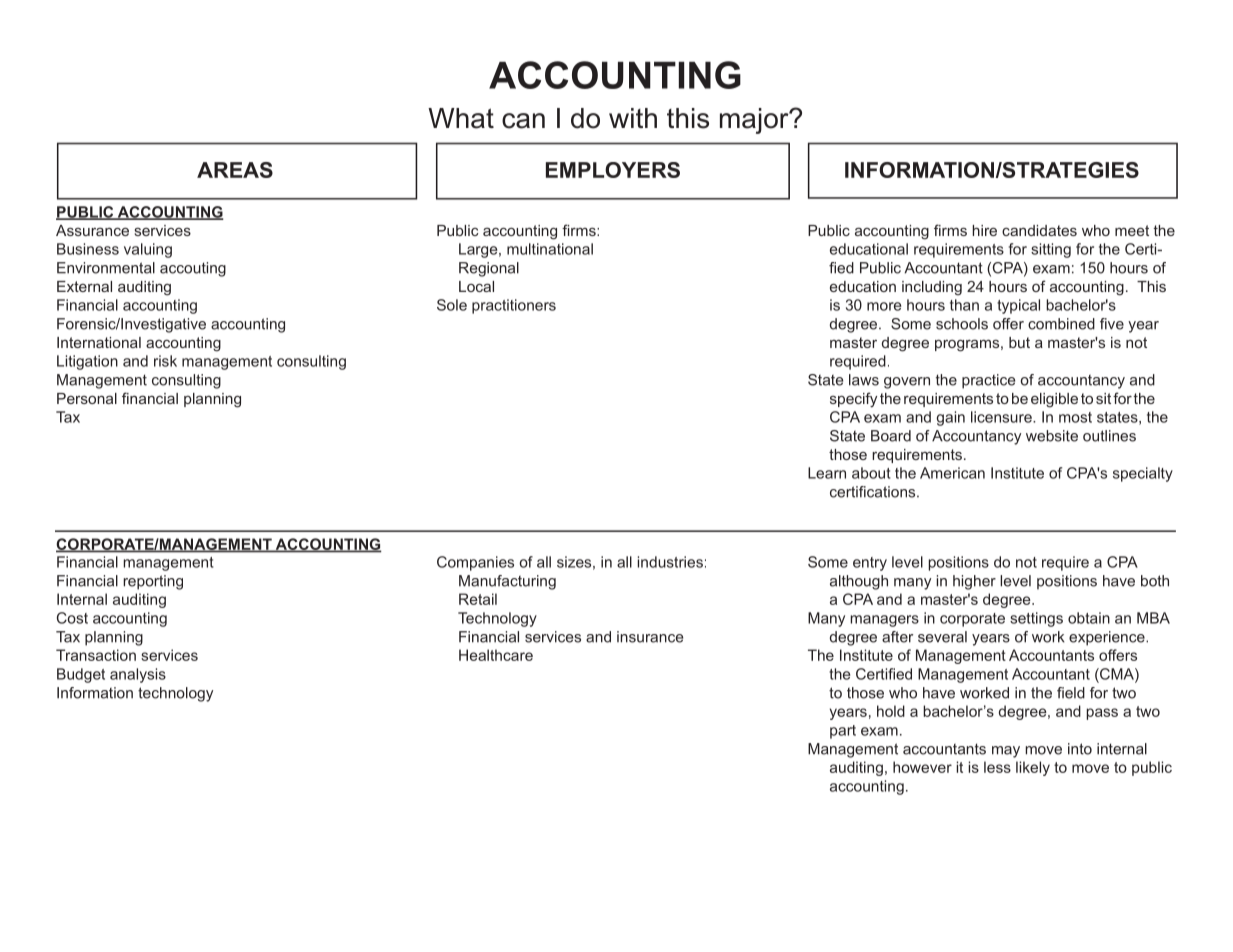 The width and height of the document is (1233, 952). Describe the element at coordinates (72, 618) in the document. I see `Cost` at that location.
